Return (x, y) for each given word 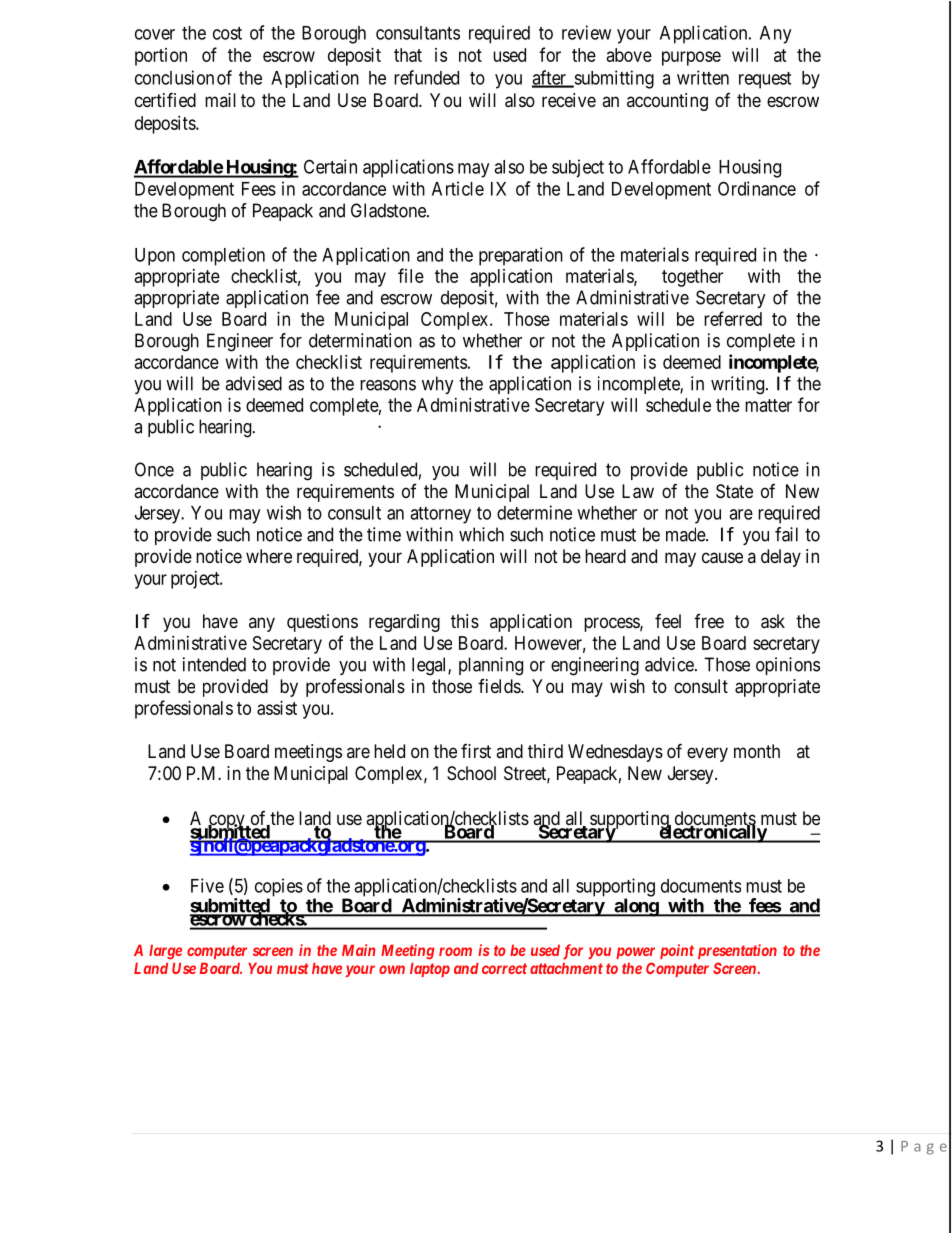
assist (277, 708)
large (165, 952)
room (455, 951)
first (476, 751)
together (692, 278)
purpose (691, 58)
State (734, 491)
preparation (521, 256)
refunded (426, 77)
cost (227, 33)
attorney (440, 515)
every (707, 754)
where (269, 556)
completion (223, 256)
